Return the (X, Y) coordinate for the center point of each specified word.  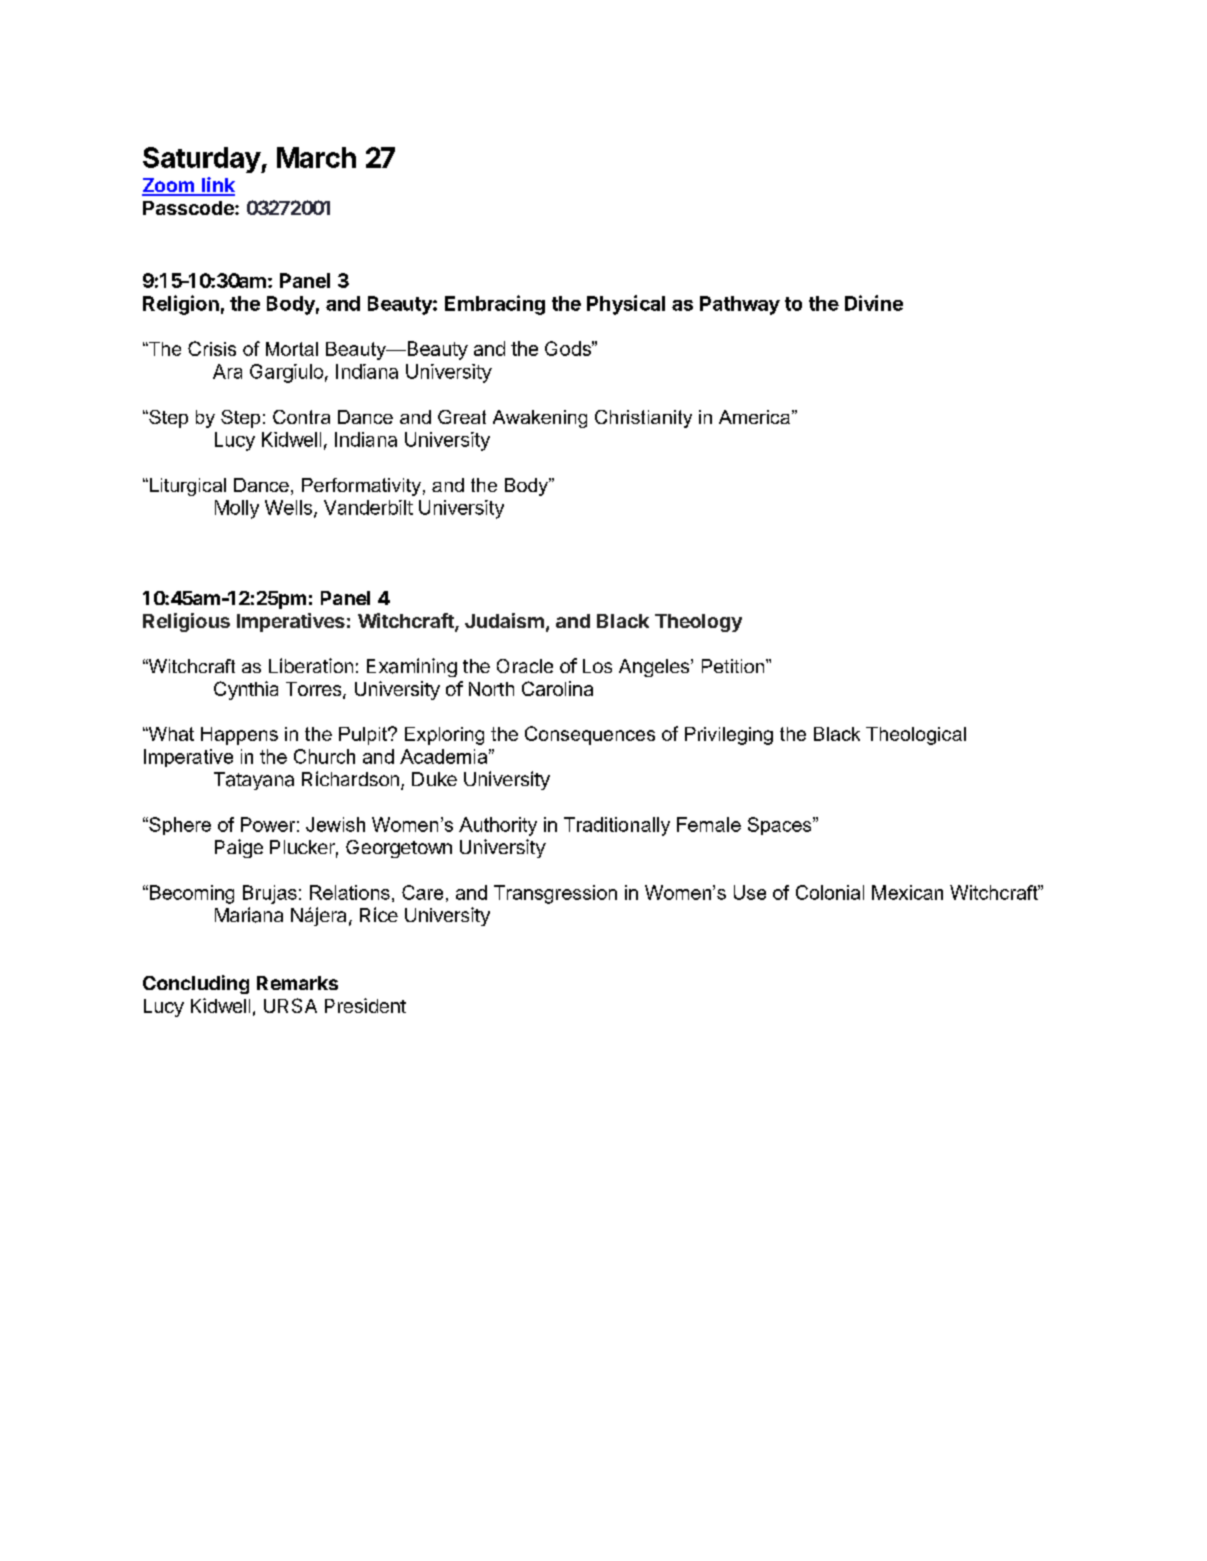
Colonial (830, 892)
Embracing (495, 305)
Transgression (555, 894)
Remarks (297, 983)
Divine (874, 303)
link (217, 186)
